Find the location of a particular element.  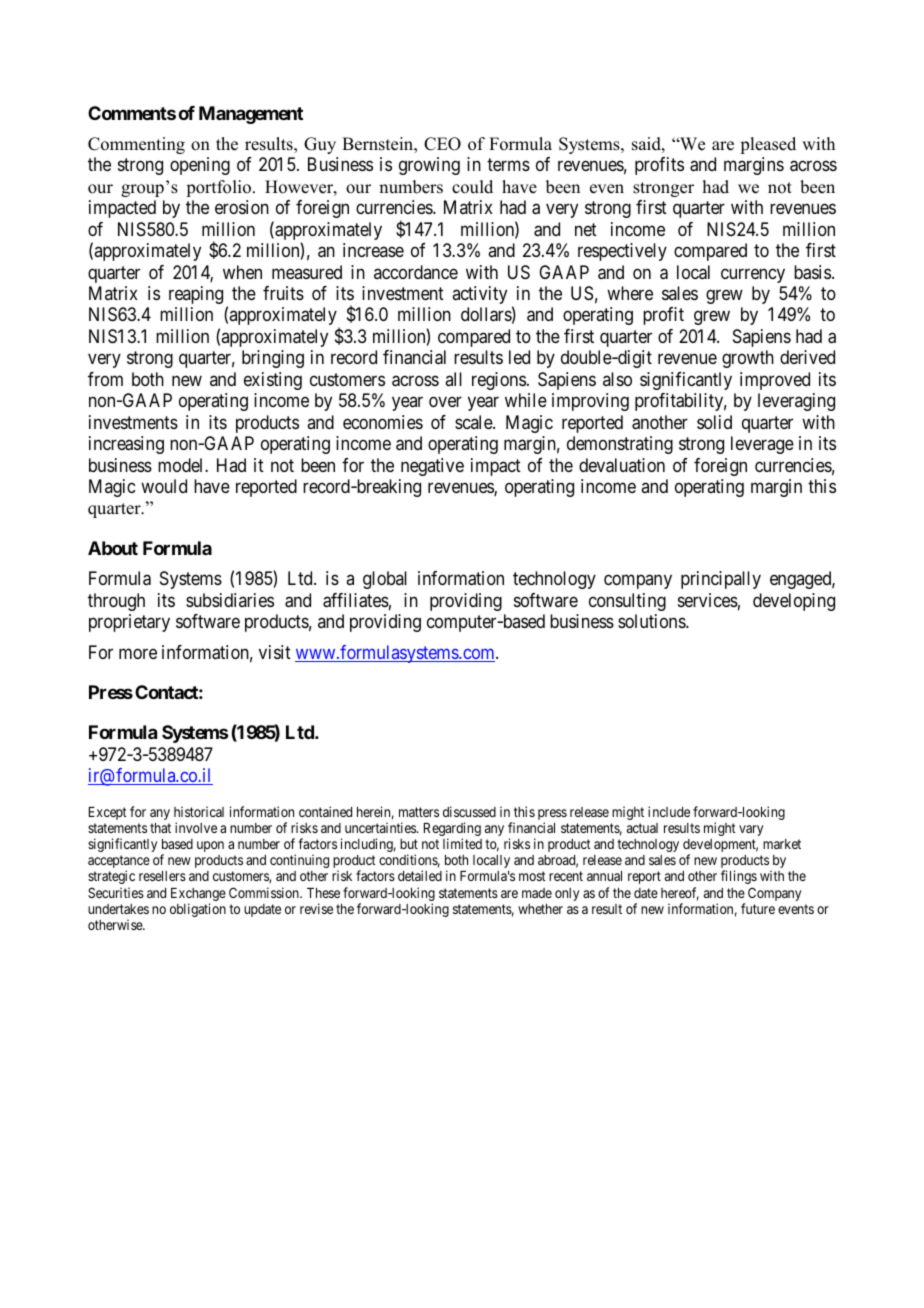

made is located at coordinates (537, 893).
